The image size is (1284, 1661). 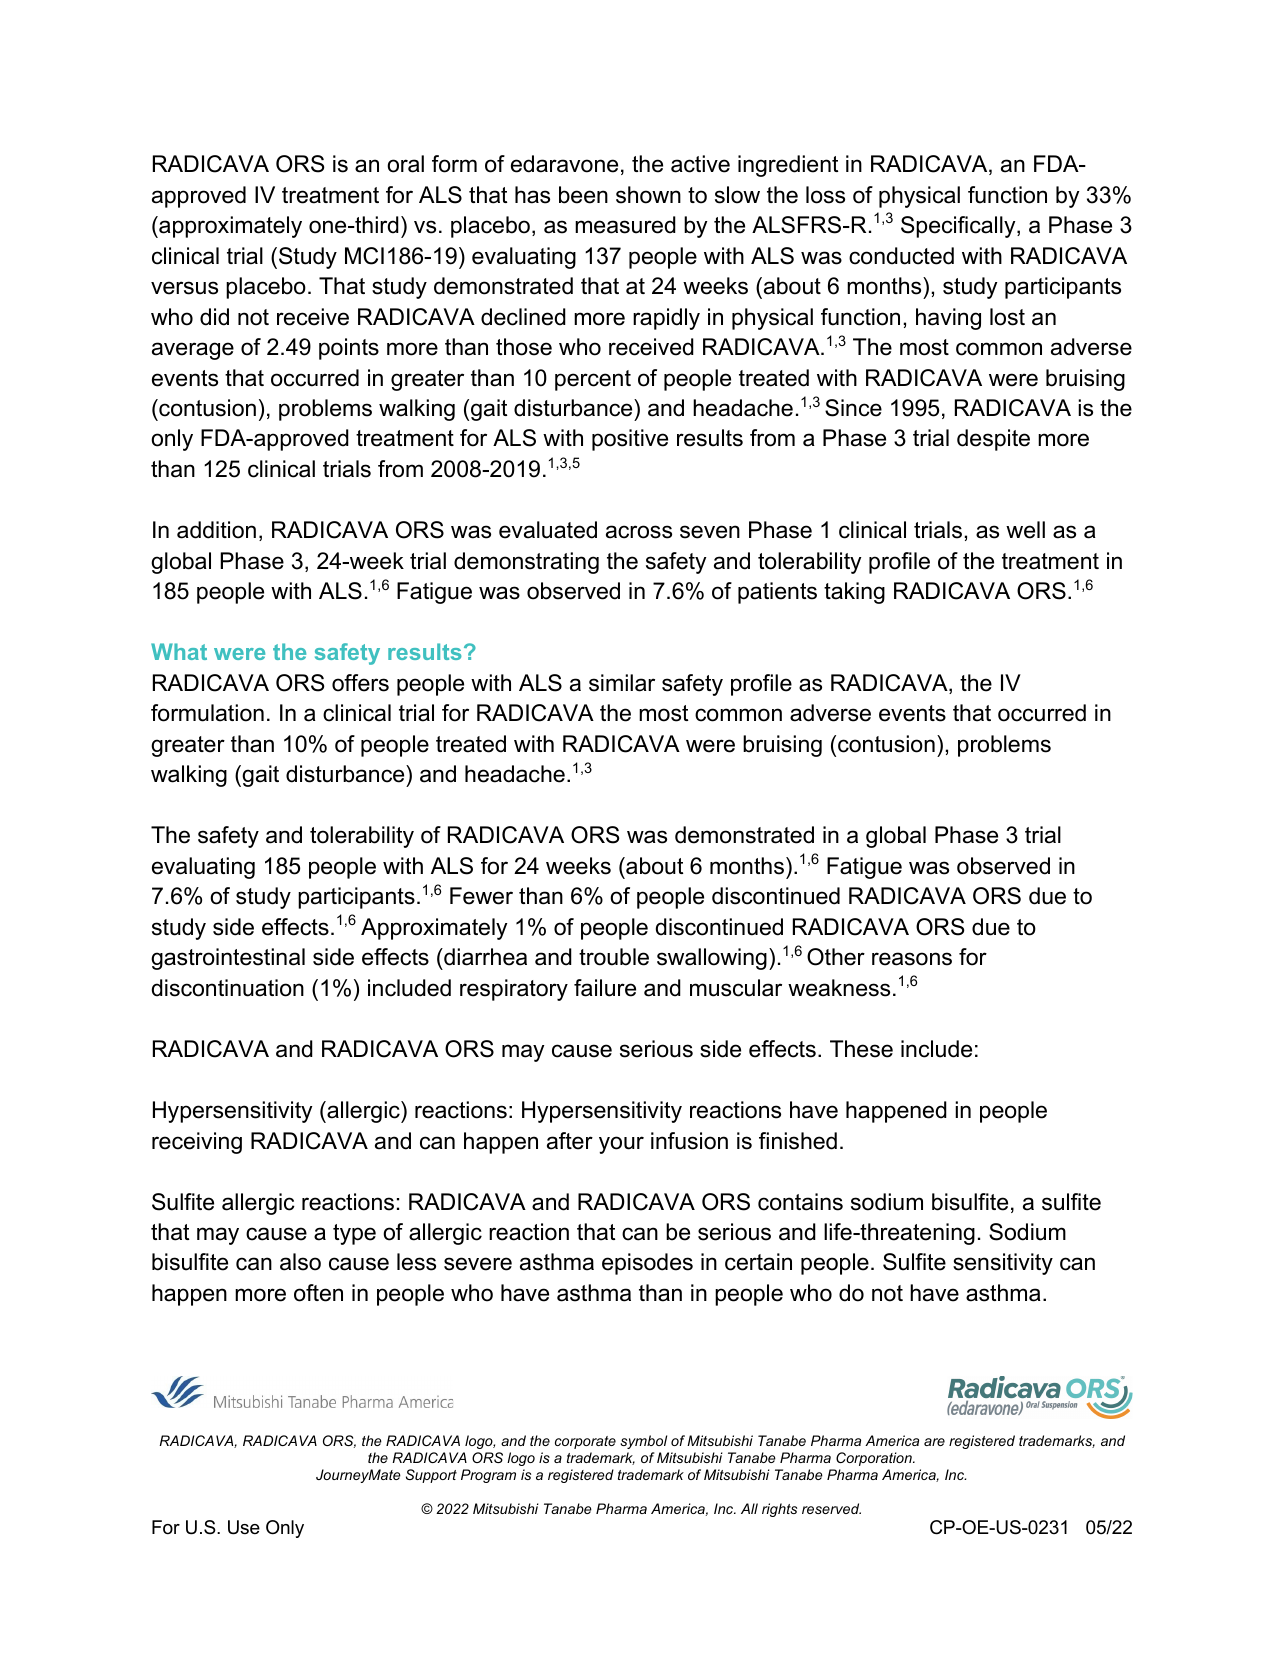 I want to click on episodes, so click(x=647, y=1264).
